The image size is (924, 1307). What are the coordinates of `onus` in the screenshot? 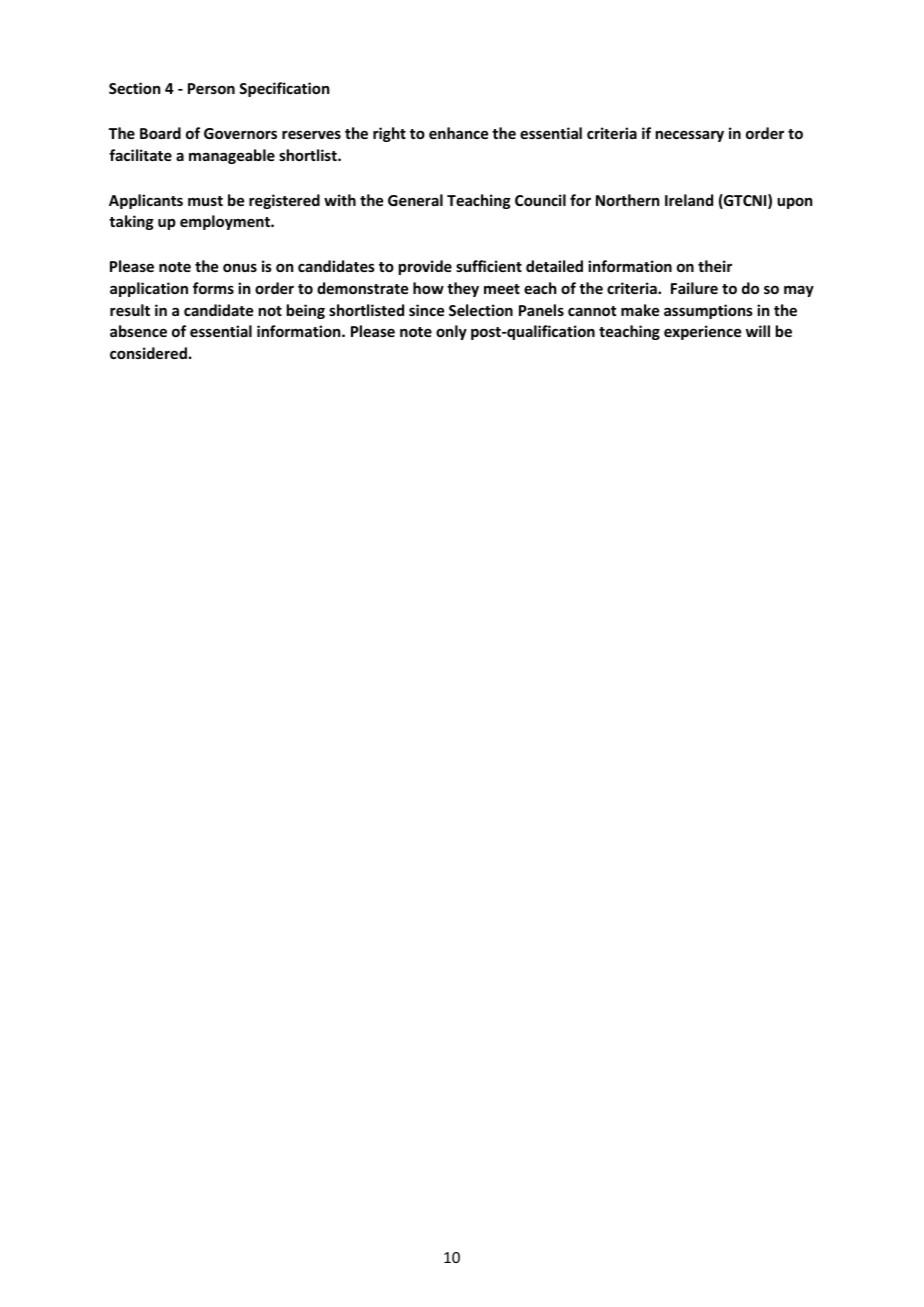 It's located at (240, 267).
